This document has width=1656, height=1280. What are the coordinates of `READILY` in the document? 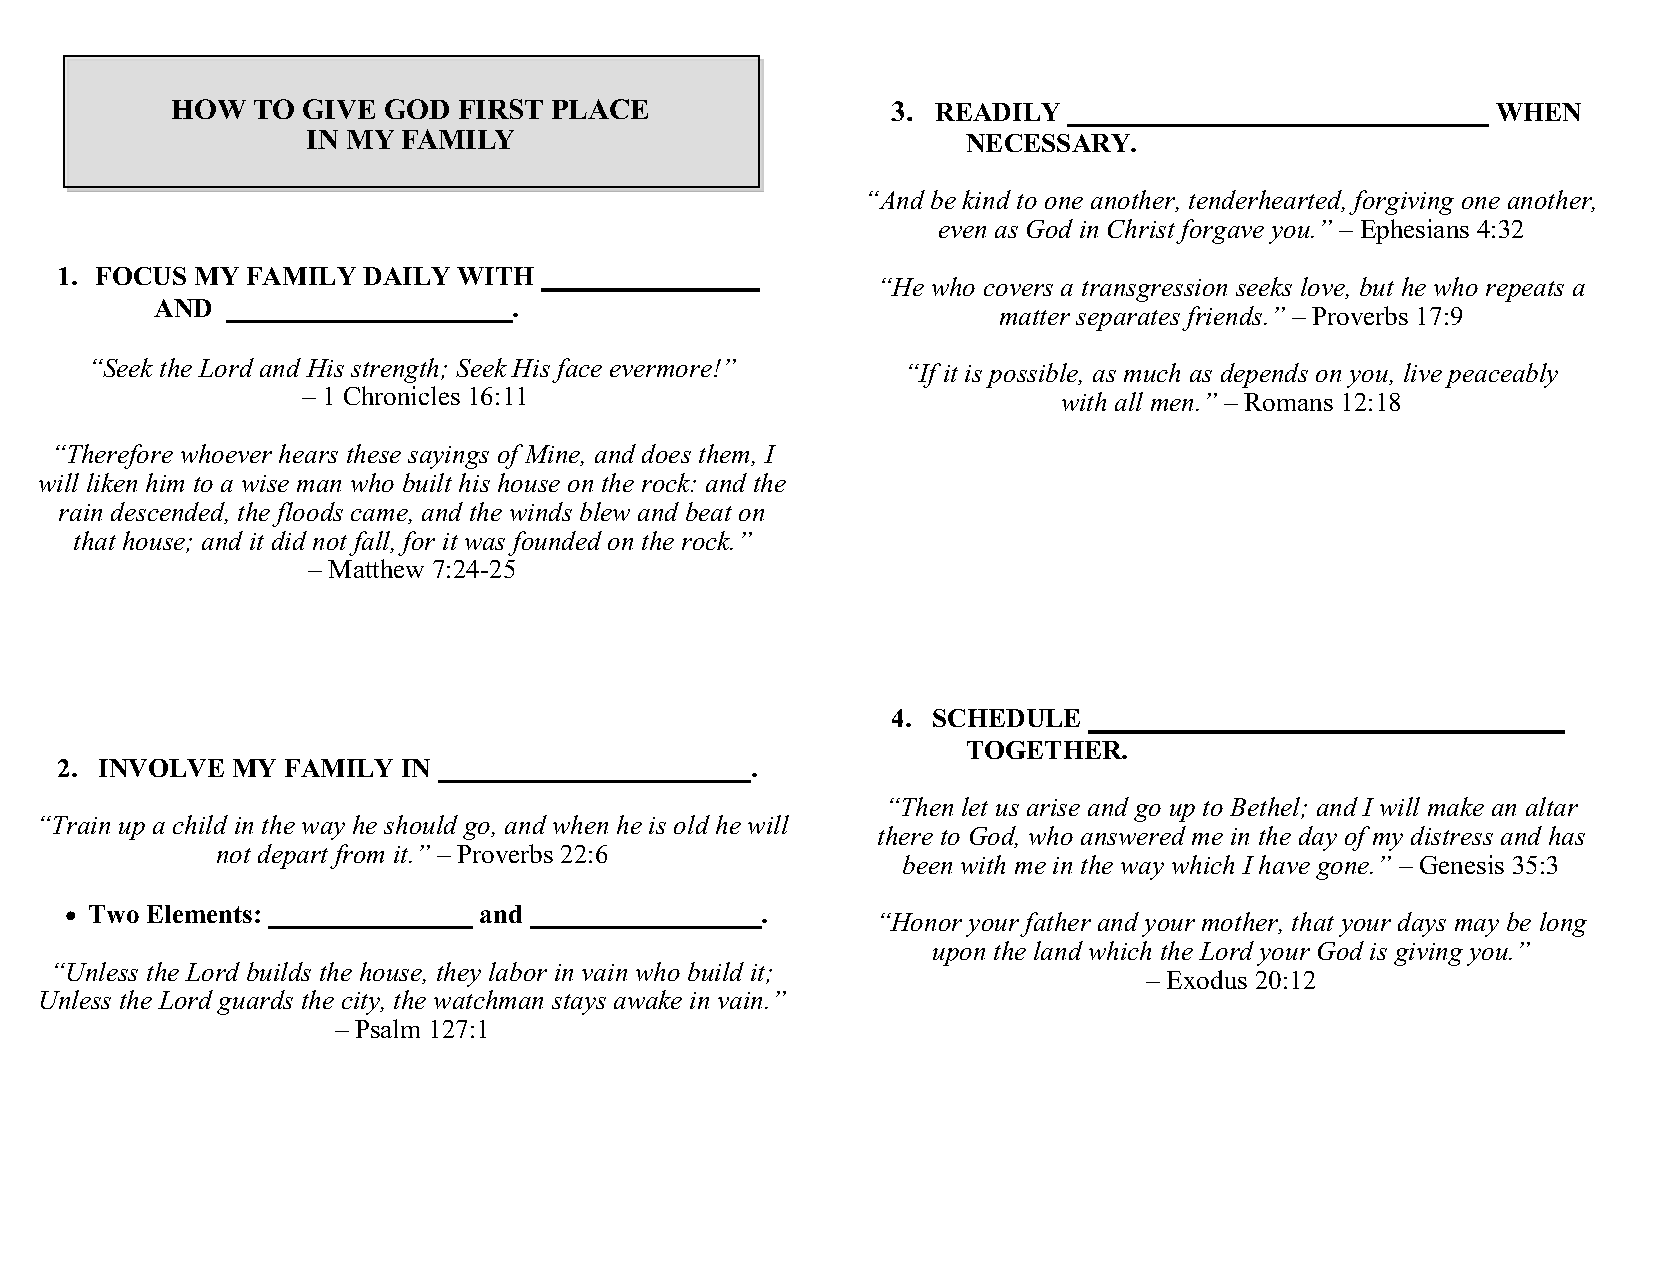 It's located at (997, 112).
